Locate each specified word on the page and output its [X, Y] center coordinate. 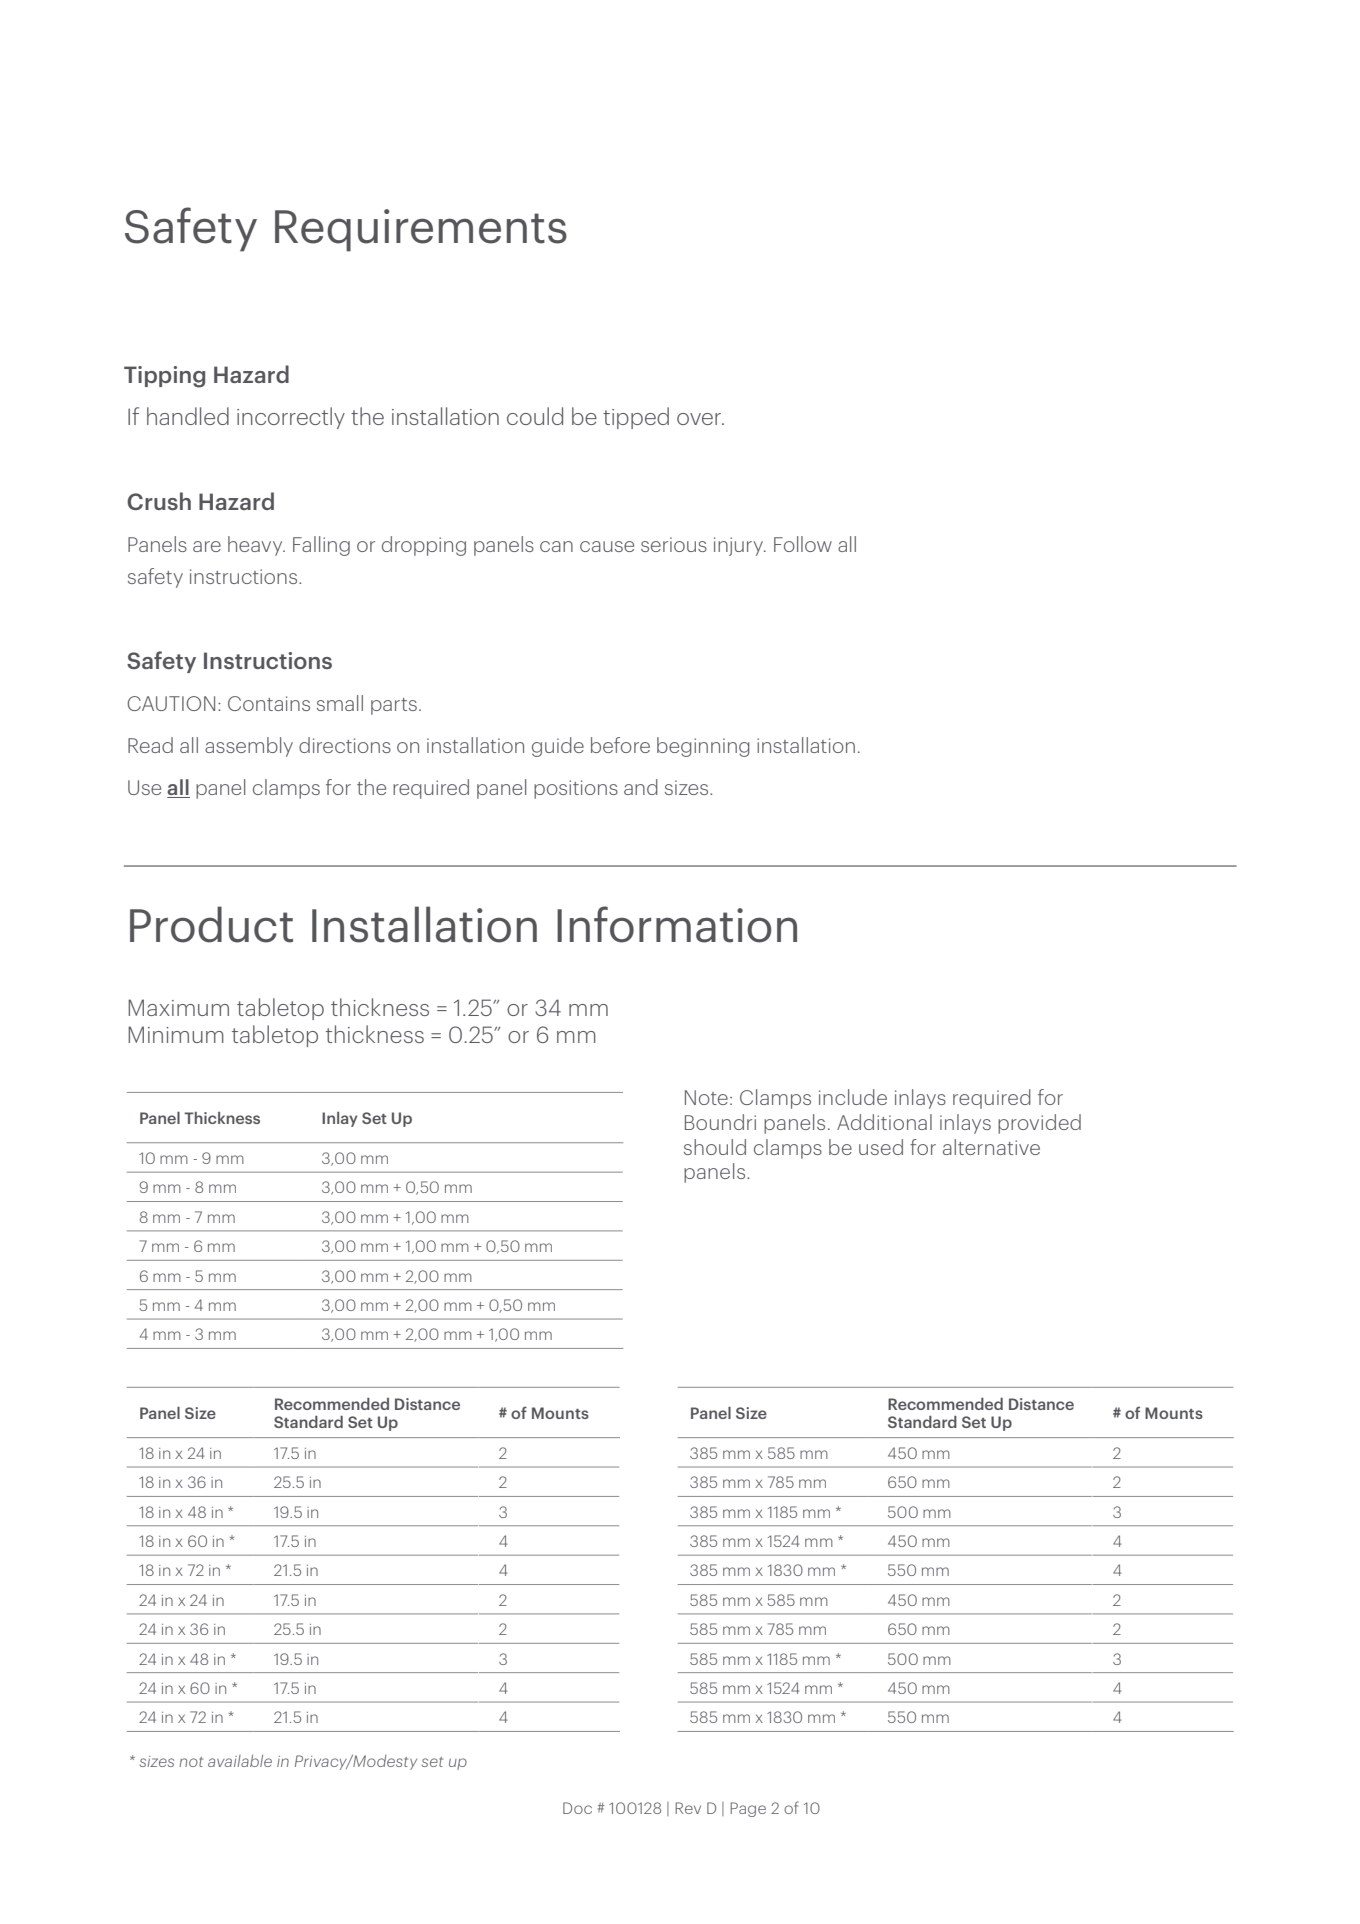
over [700, 419]
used [881, 1147]
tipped [636, 418]
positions [576, 789]
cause [607, 546]
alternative [991, 1147]
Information [677, 924]
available [240, 1761]
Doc [577, 1808]
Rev [688, 1808]
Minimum [176, 1034]
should [715, 1147]
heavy [256, 546]
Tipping [164, 377]
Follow [803, 544]
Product [211, 924]
